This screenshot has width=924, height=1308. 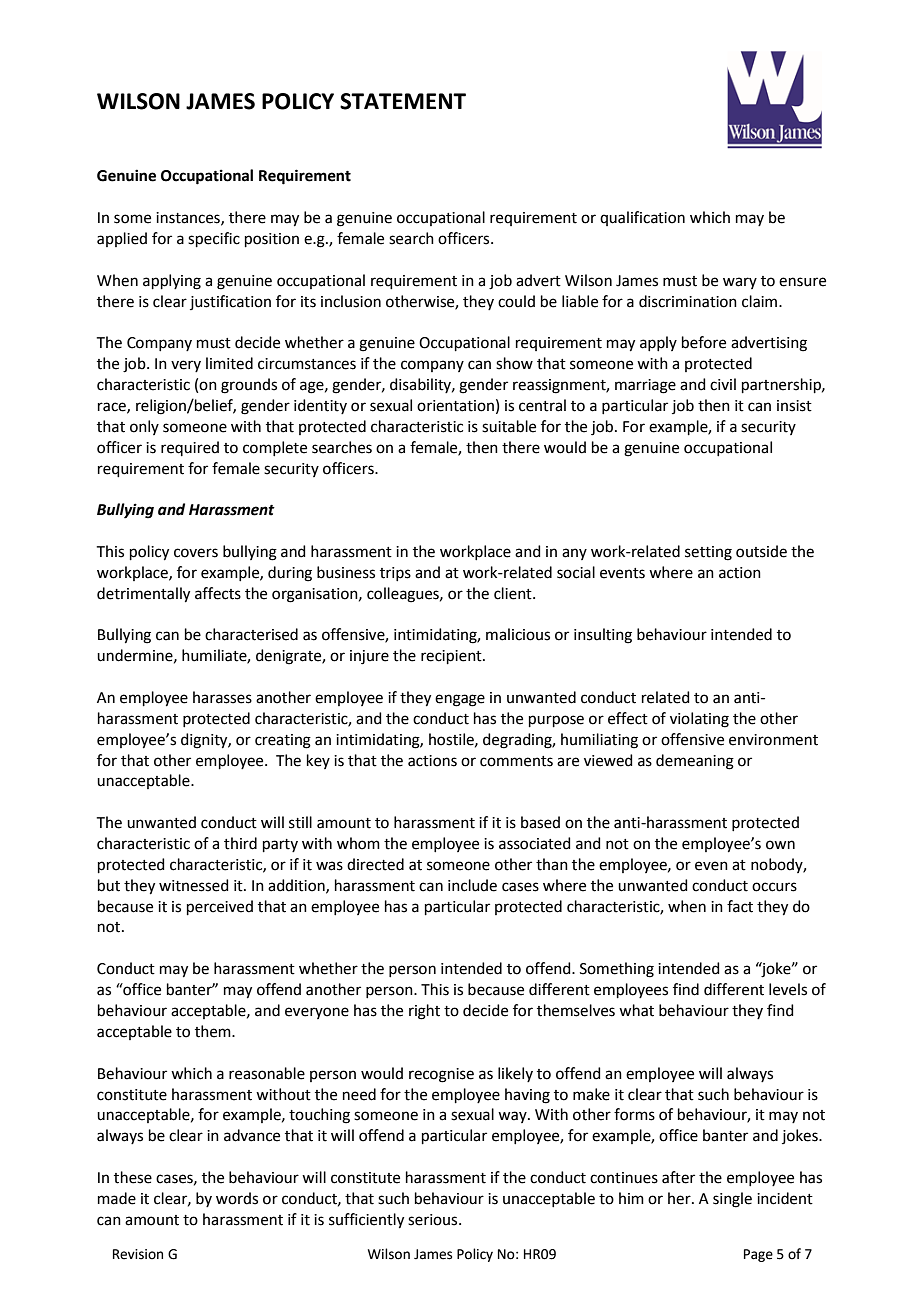 I want to click on specific, so click(x=214, y=239).
